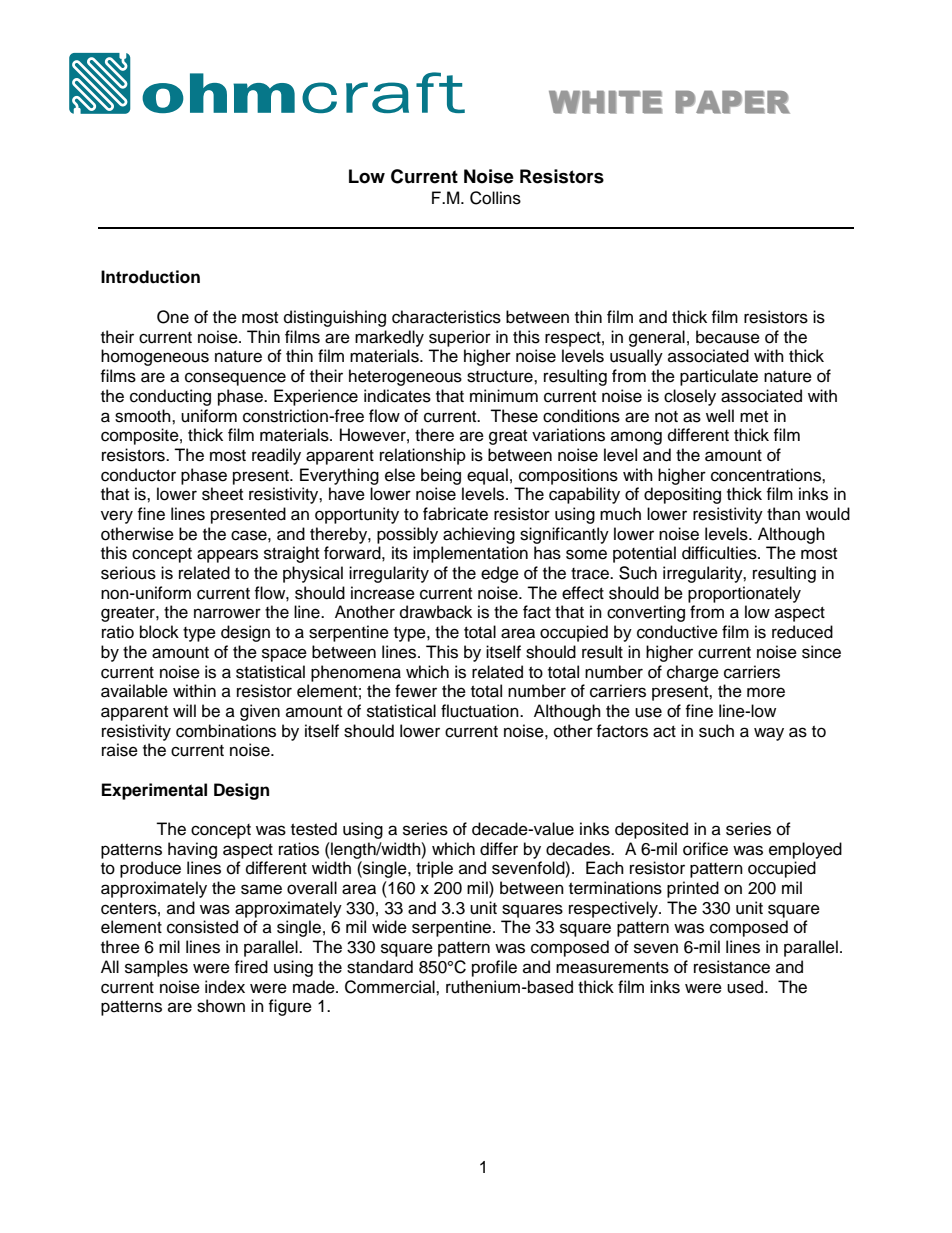  I want to click on orifice, so click(705, 849).
